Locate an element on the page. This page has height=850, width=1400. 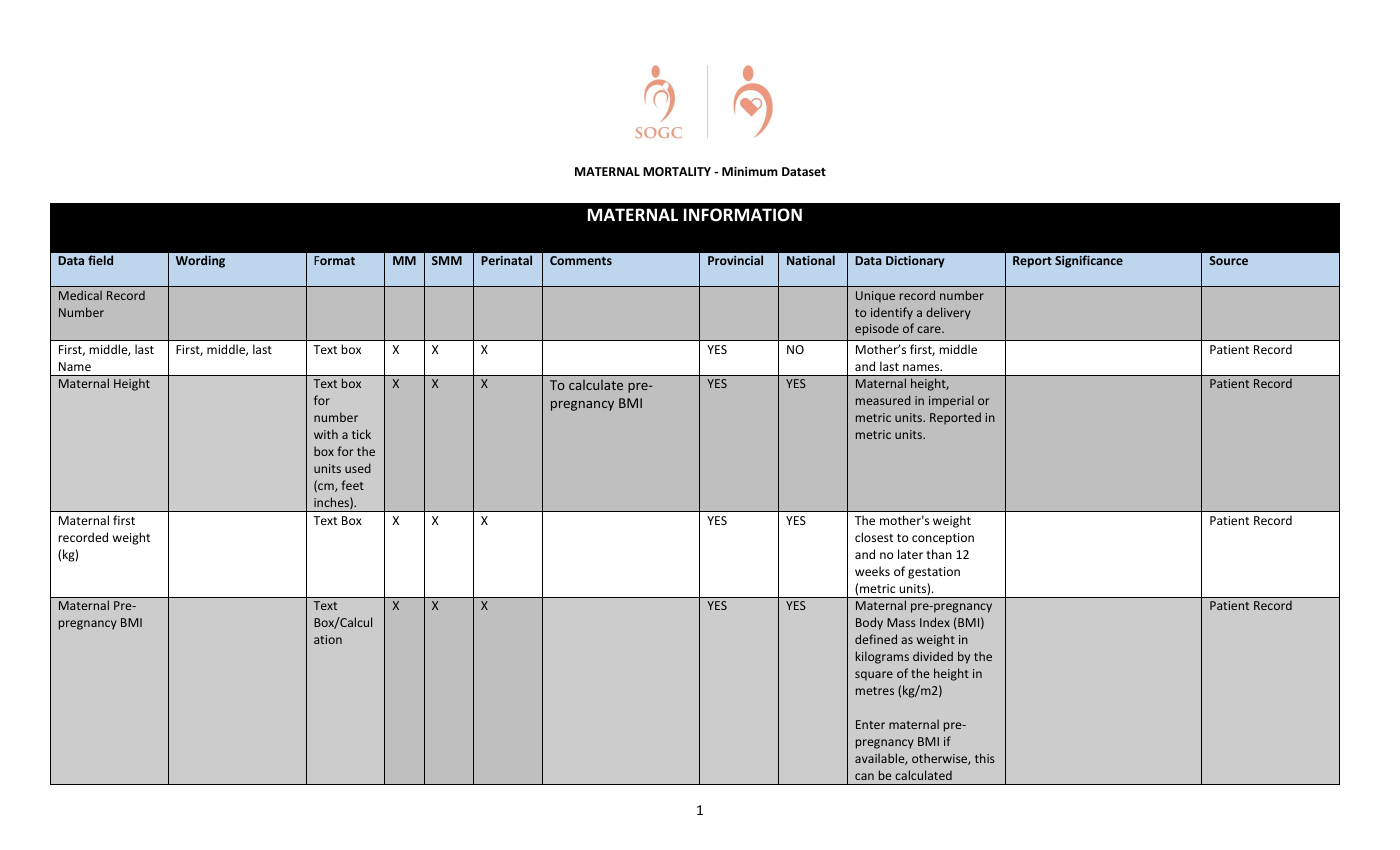
imperial is located at coordinates (951, 401).
